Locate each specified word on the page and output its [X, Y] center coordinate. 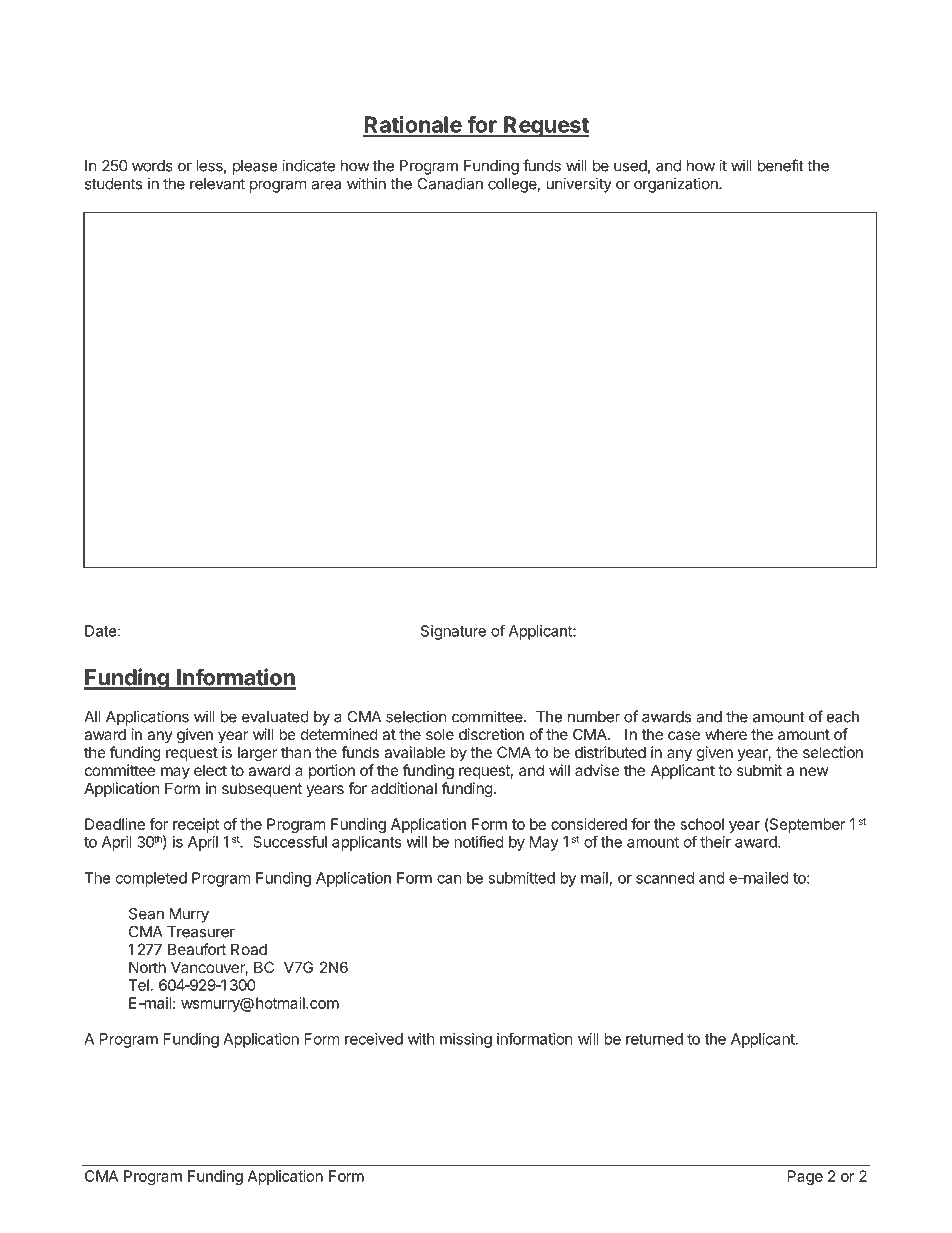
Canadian [450, 183]
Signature [453, 632]
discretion [491, 734]
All [92, 717]
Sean [146, 914]
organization [677, 185]
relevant [217, 184]
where [726, 734]
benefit [781, 165]
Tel [138, 985]
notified [479, 842]
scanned [665, 878]
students [113, 184]
